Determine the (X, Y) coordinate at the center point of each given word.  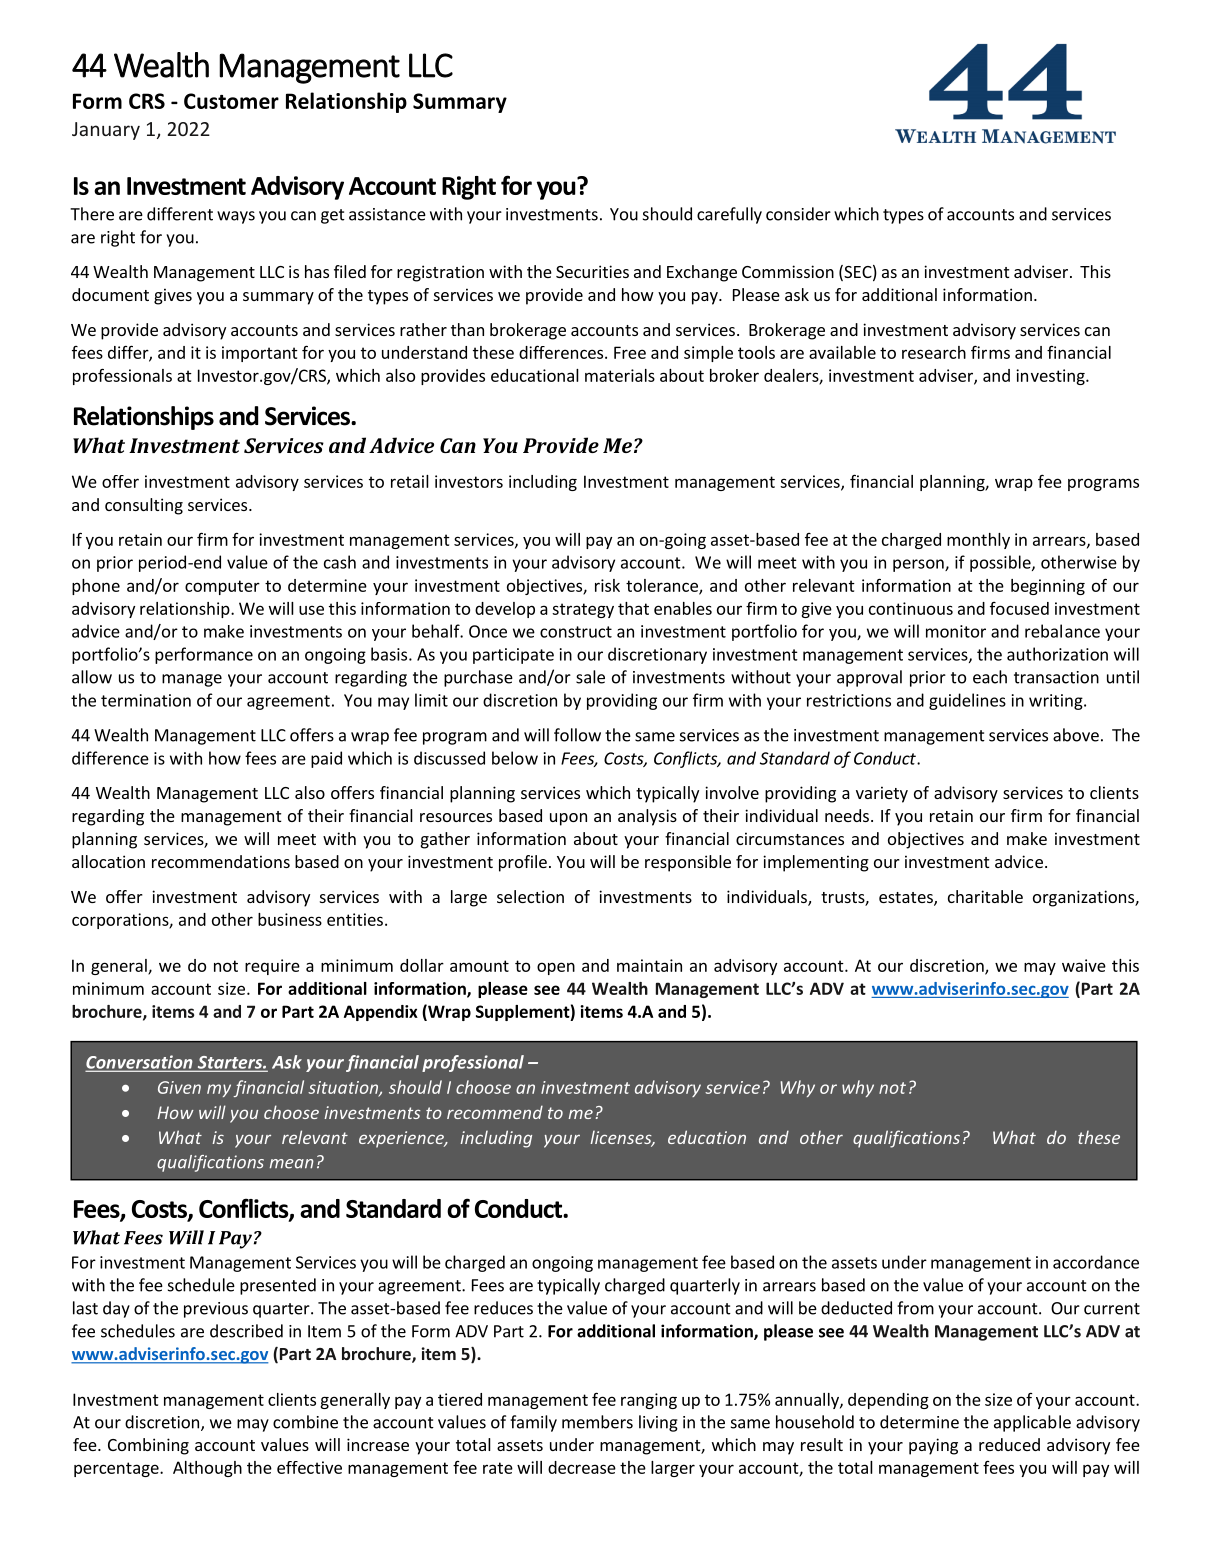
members (597, 1422)
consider (798, 214)
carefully (729, 215)
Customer (231, 101)
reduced (1009, 1444)
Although (207, 1469)
